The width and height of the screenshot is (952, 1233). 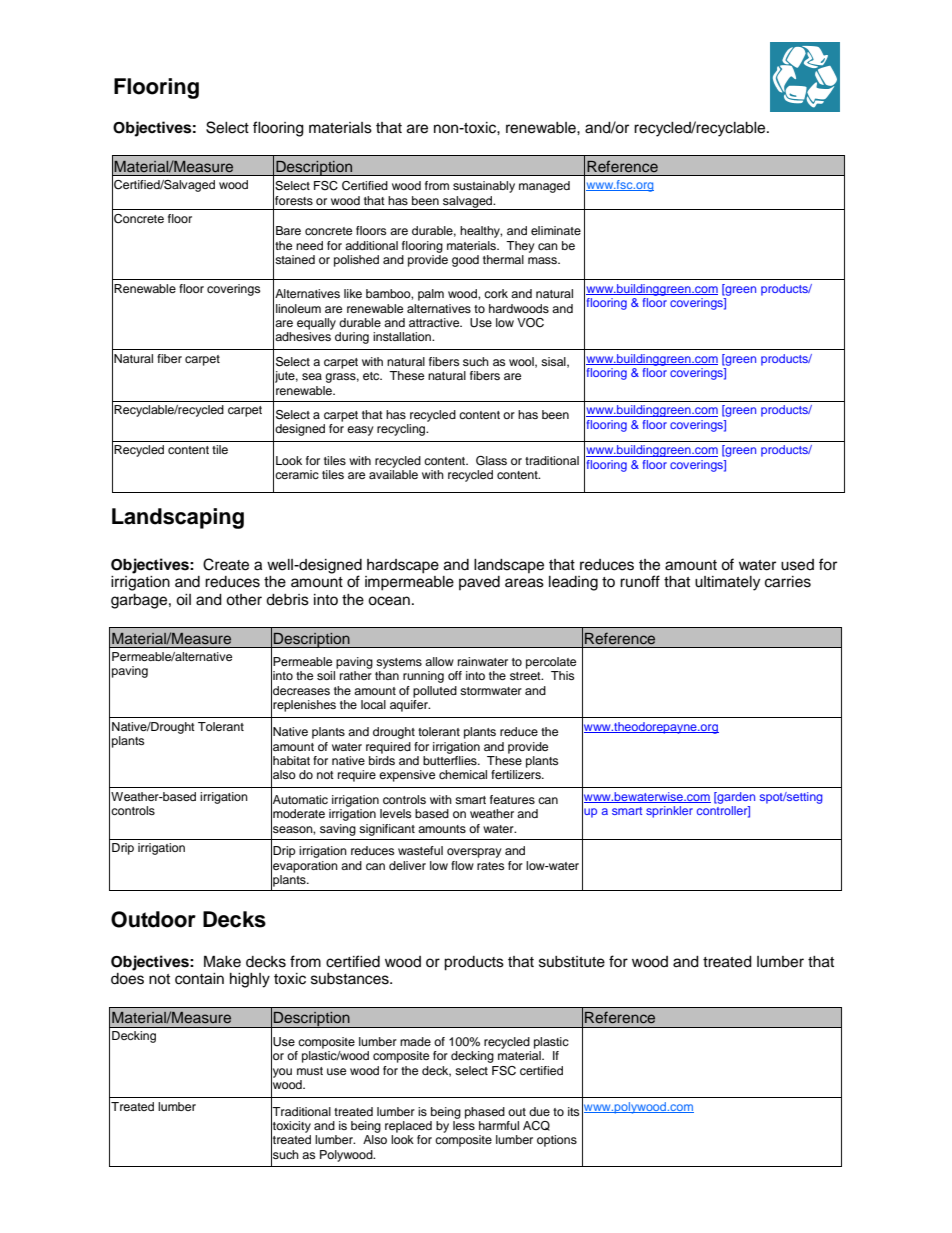 I want to click on butterflies, so click(x=451, y=759).
